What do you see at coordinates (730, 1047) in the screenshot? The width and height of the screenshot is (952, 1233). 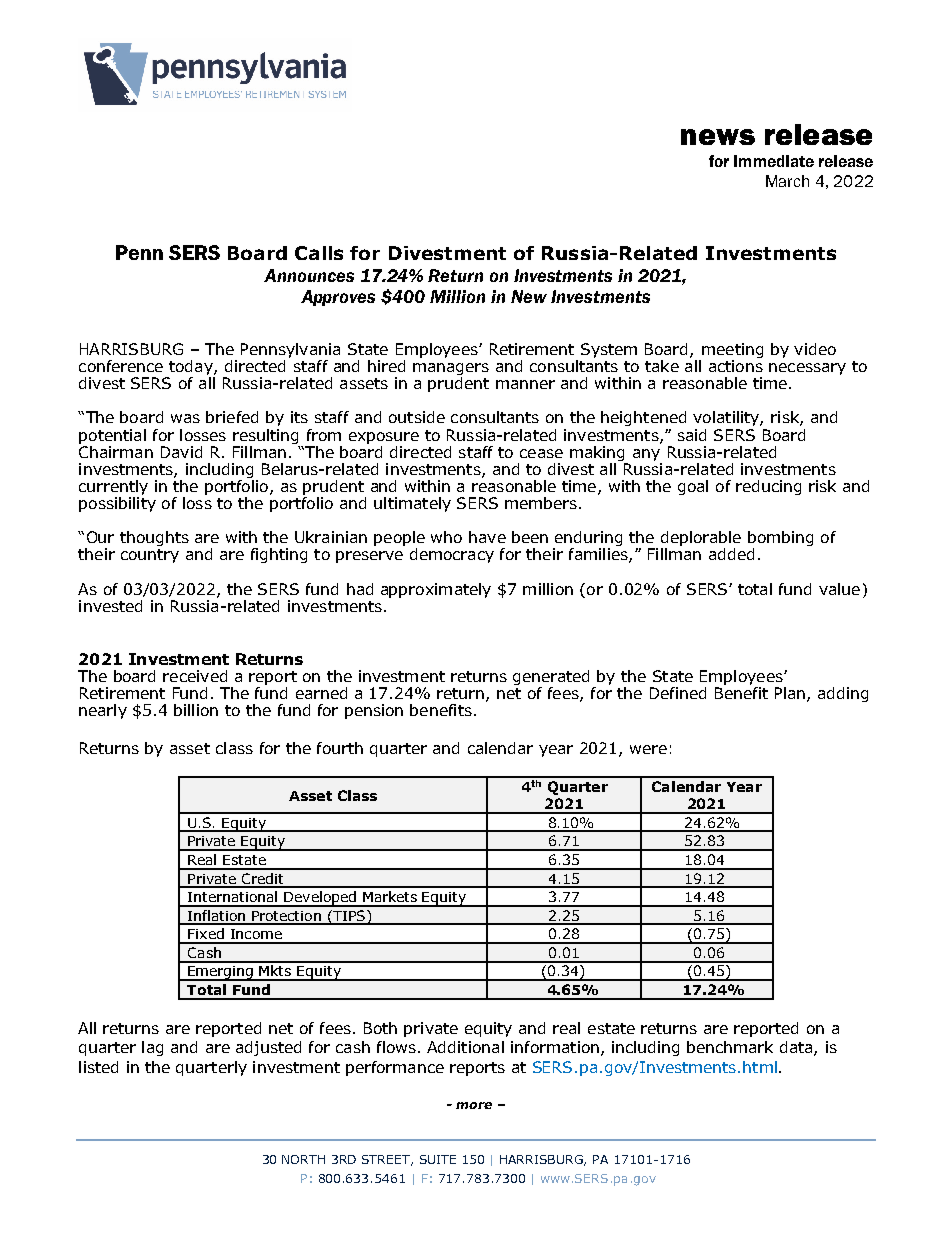 I see `benchmark` at bounding box center [730, 1047].
